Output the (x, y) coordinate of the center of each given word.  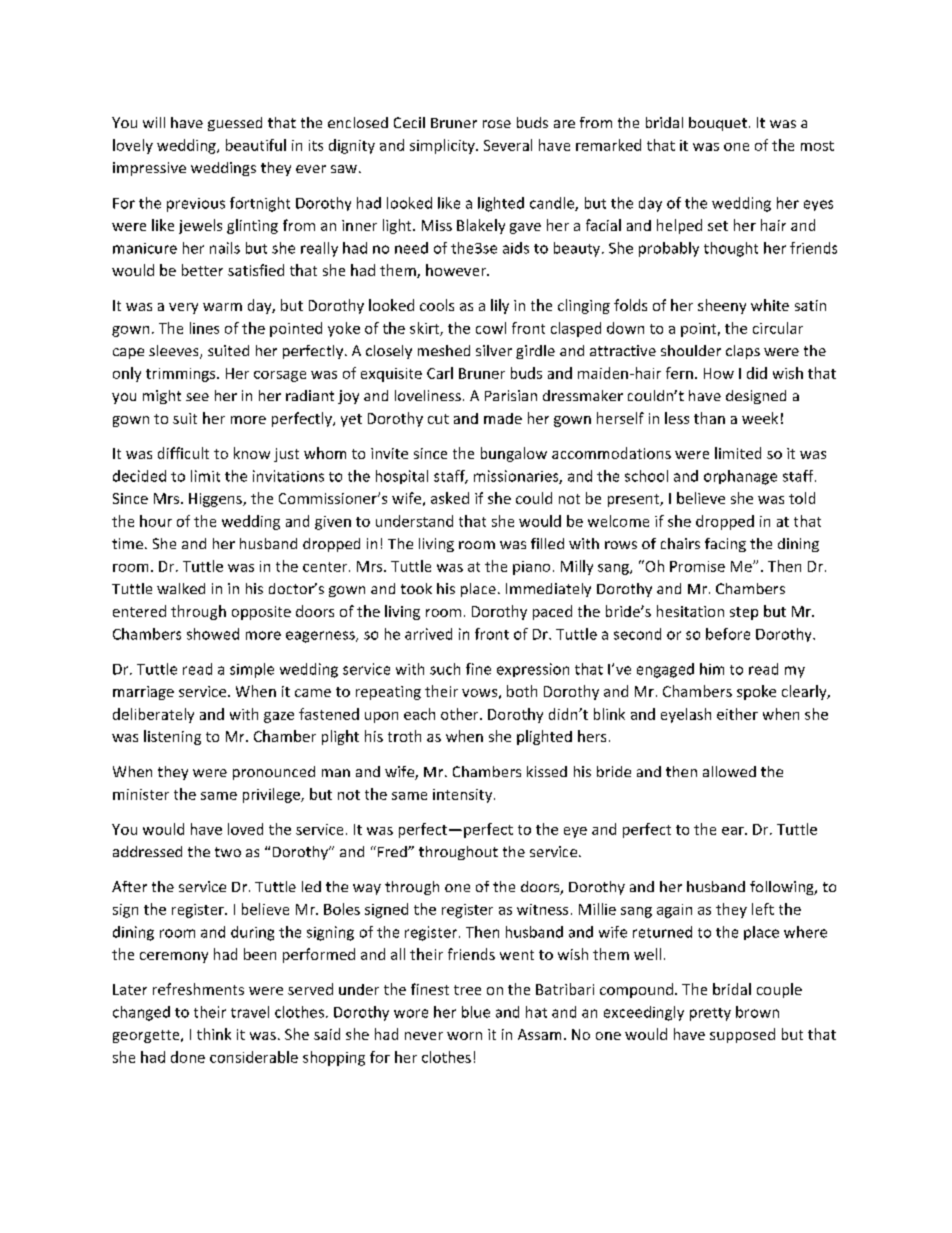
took (416, 588)
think (214, 1034)
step (744, 613)
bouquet (718, 124)
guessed (235, 124)
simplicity (443, 146)
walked (181, 588)
